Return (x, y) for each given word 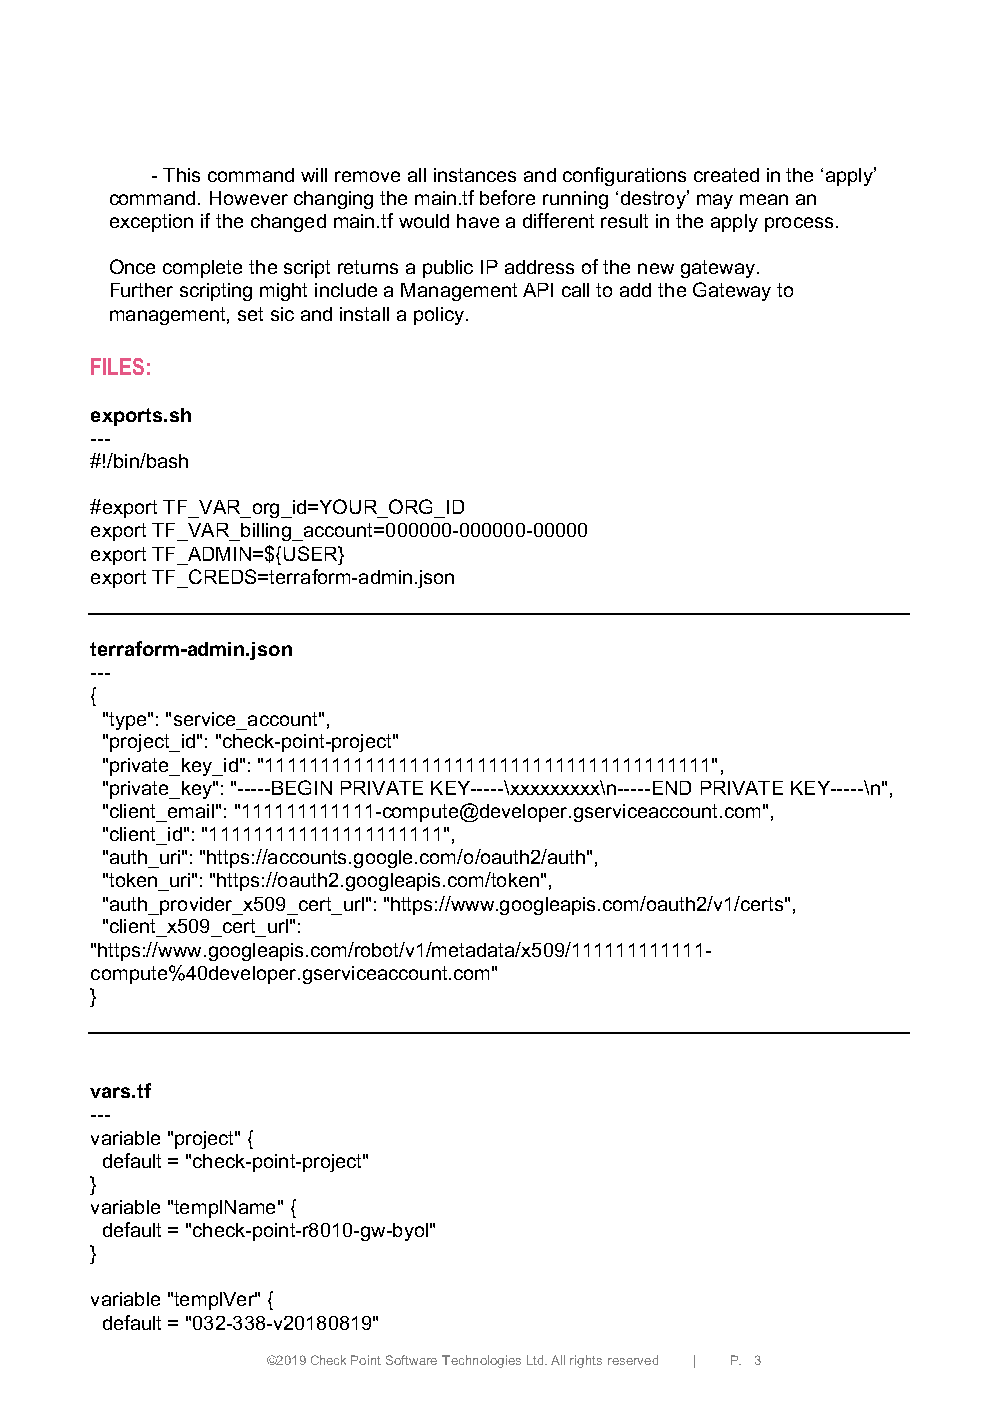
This (181, 175)
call (575, 290)
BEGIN (302, 787)
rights (586, 1361)
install (364, 314)
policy (439, 316)
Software (411, 1360)
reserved (633, 1360)
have (478, 221)
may (715, 201)
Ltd (536, 1360)
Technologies (481, 1361)
